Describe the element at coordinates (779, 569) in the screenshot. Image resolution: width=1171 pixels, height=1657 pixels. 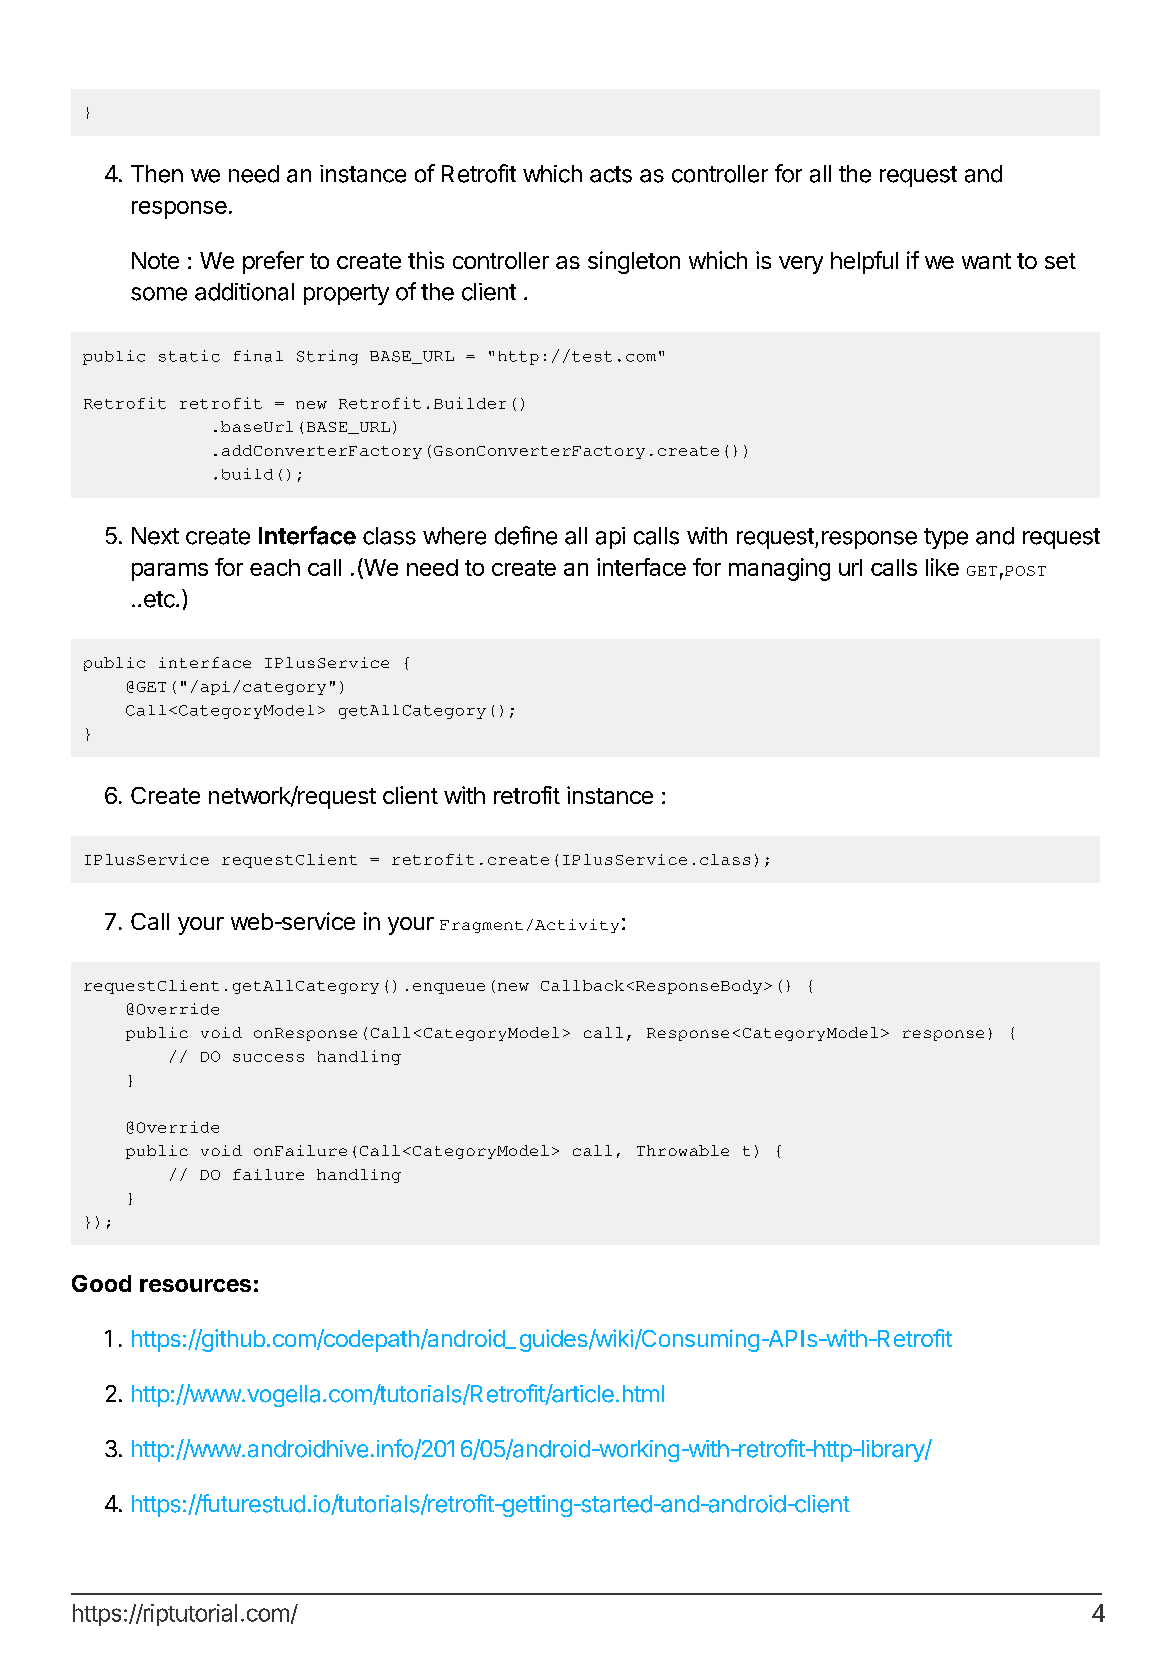
I see `managing` at that location.
